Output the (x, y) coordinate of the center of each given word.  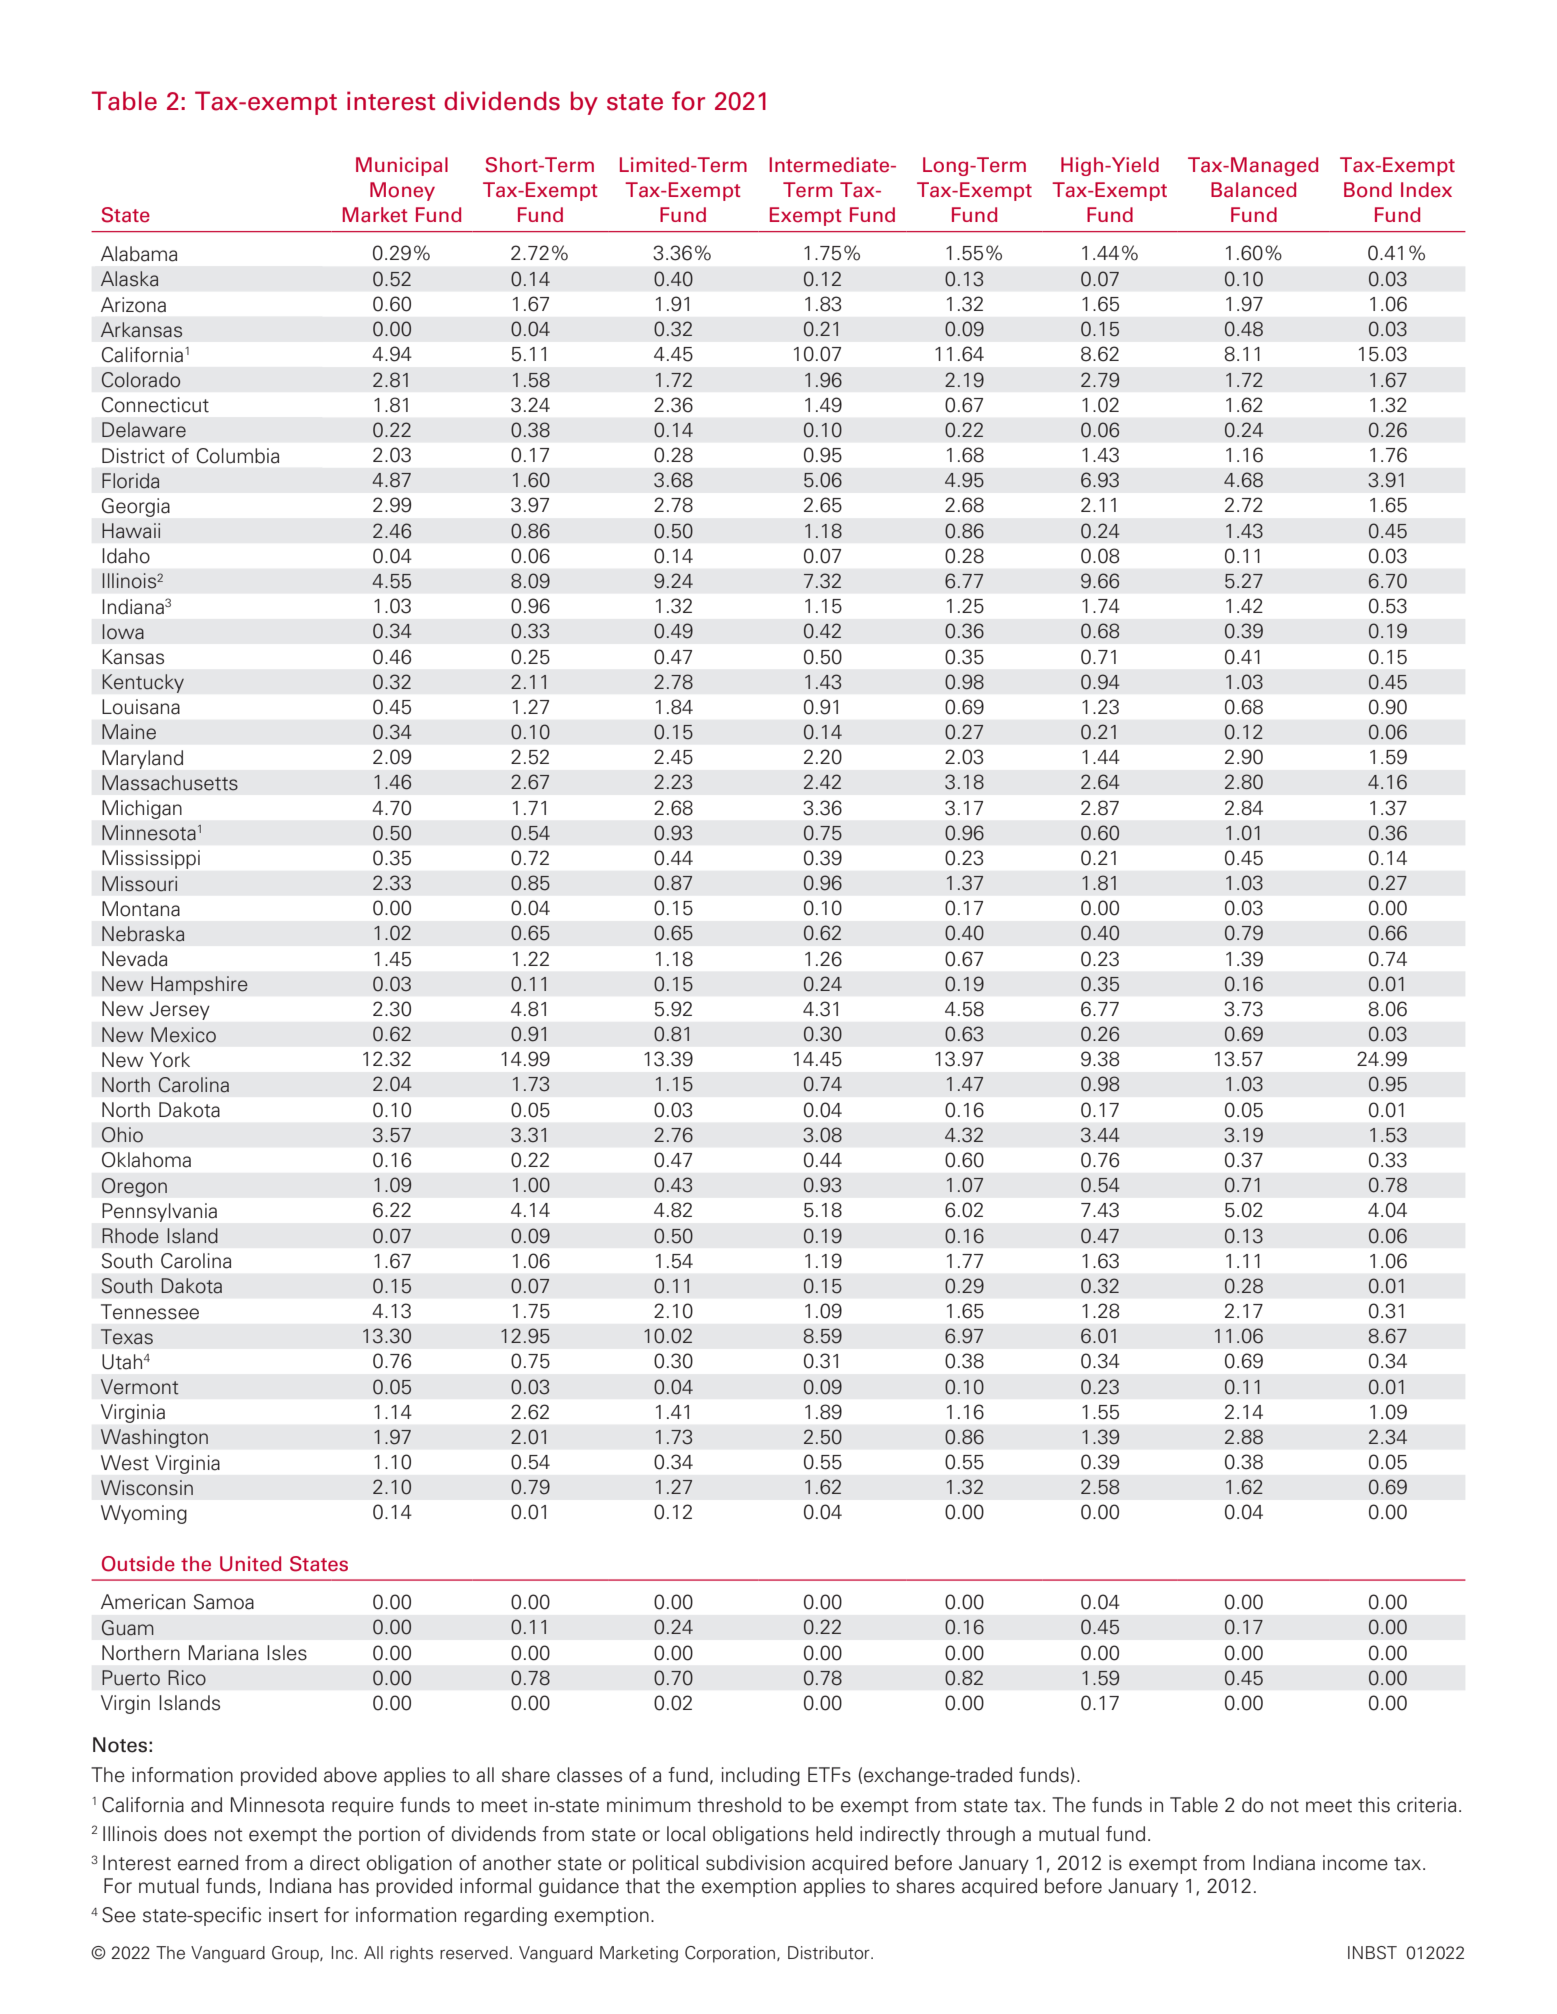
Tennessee (150, 1312)
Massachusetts (170, 783)
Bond (1368, 190)
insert (293, 1915)
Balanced (1253, 190)
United (250, 1564)
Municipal (402, 166)
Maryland (142, 759)
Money (402, 191)
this (1374, 1805)
